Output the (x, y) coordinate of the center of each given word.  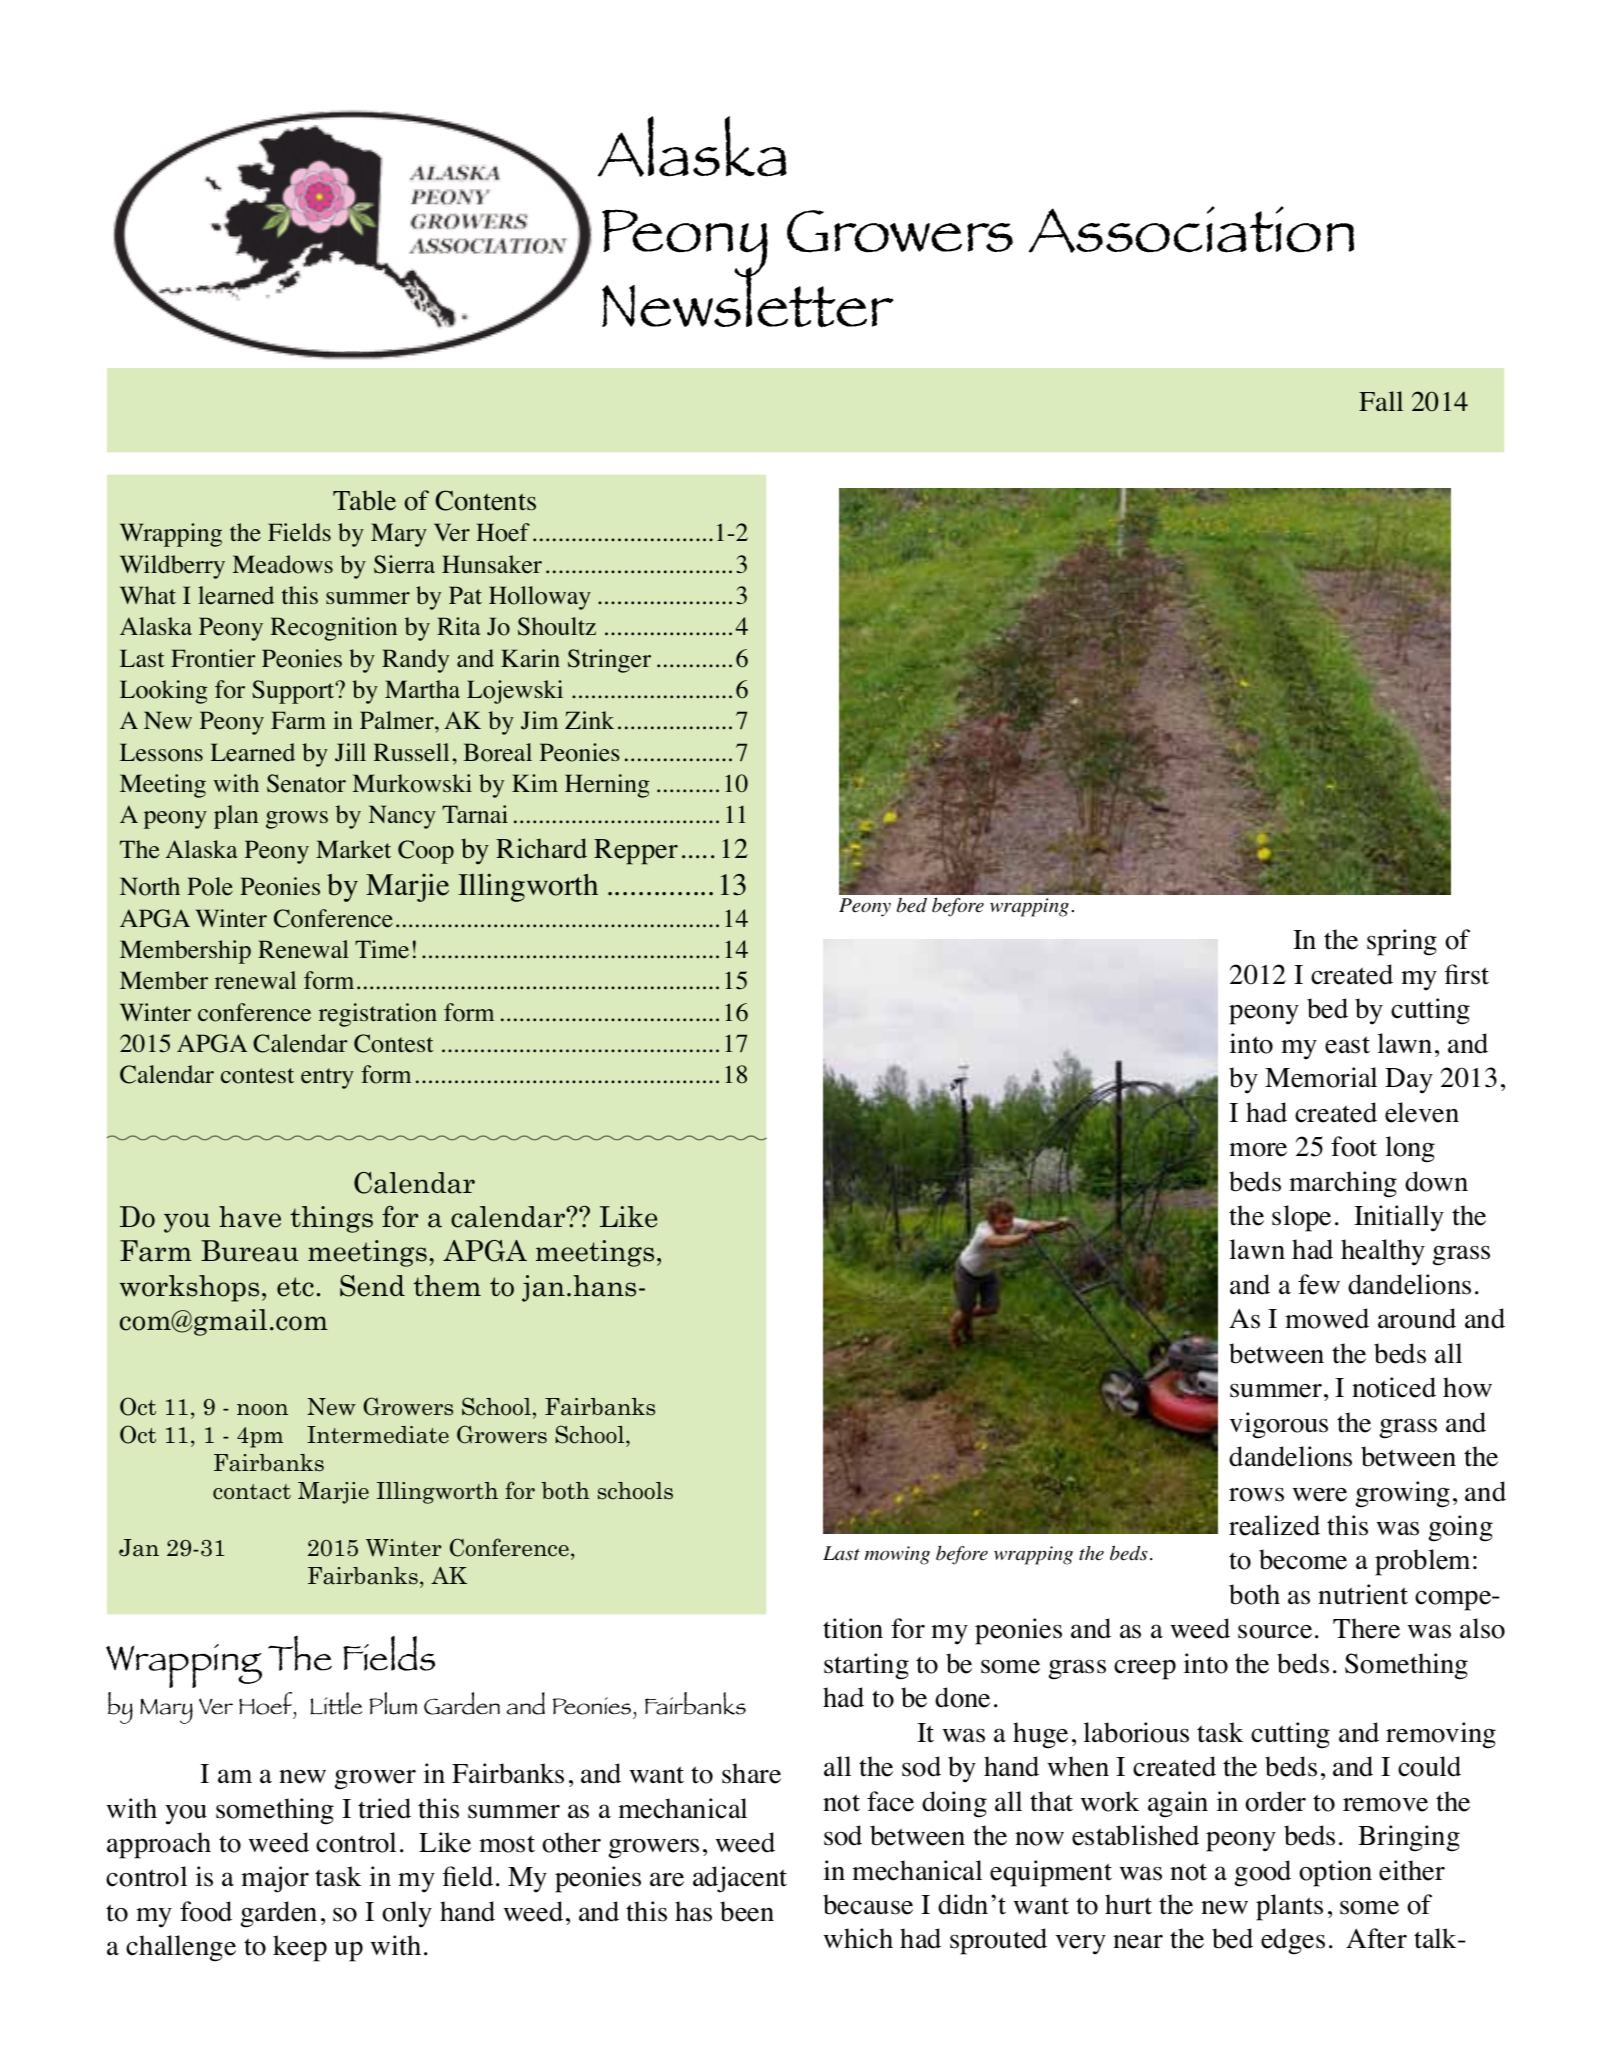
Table (364, 500)
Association (1191, 229)
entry (327, 1078)
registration (378, 1015)
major (275, 1879)
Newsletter (748, 295)
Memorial (1321, 1077)
